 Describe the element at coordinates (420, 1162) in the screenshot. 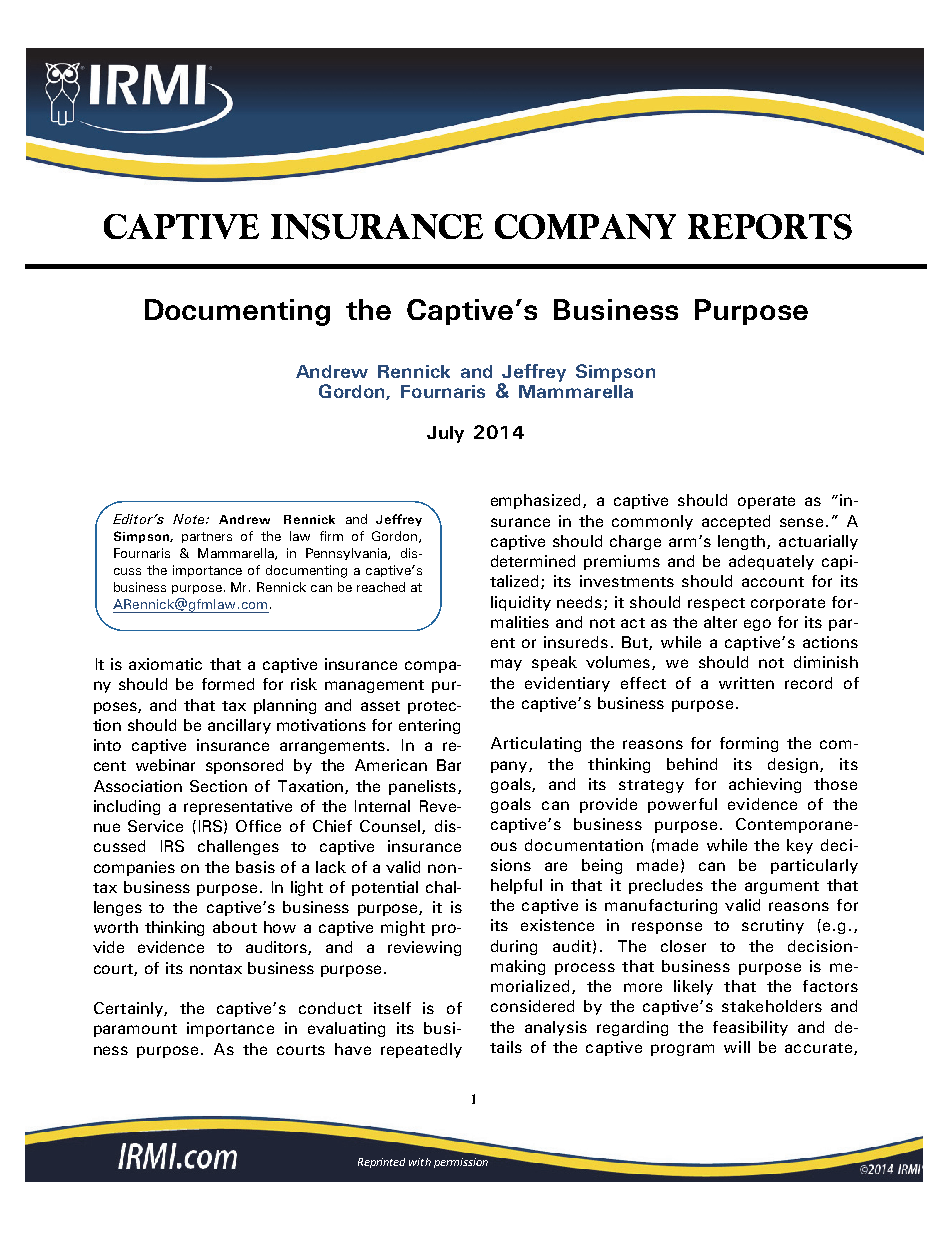

I see `with` at that location.
